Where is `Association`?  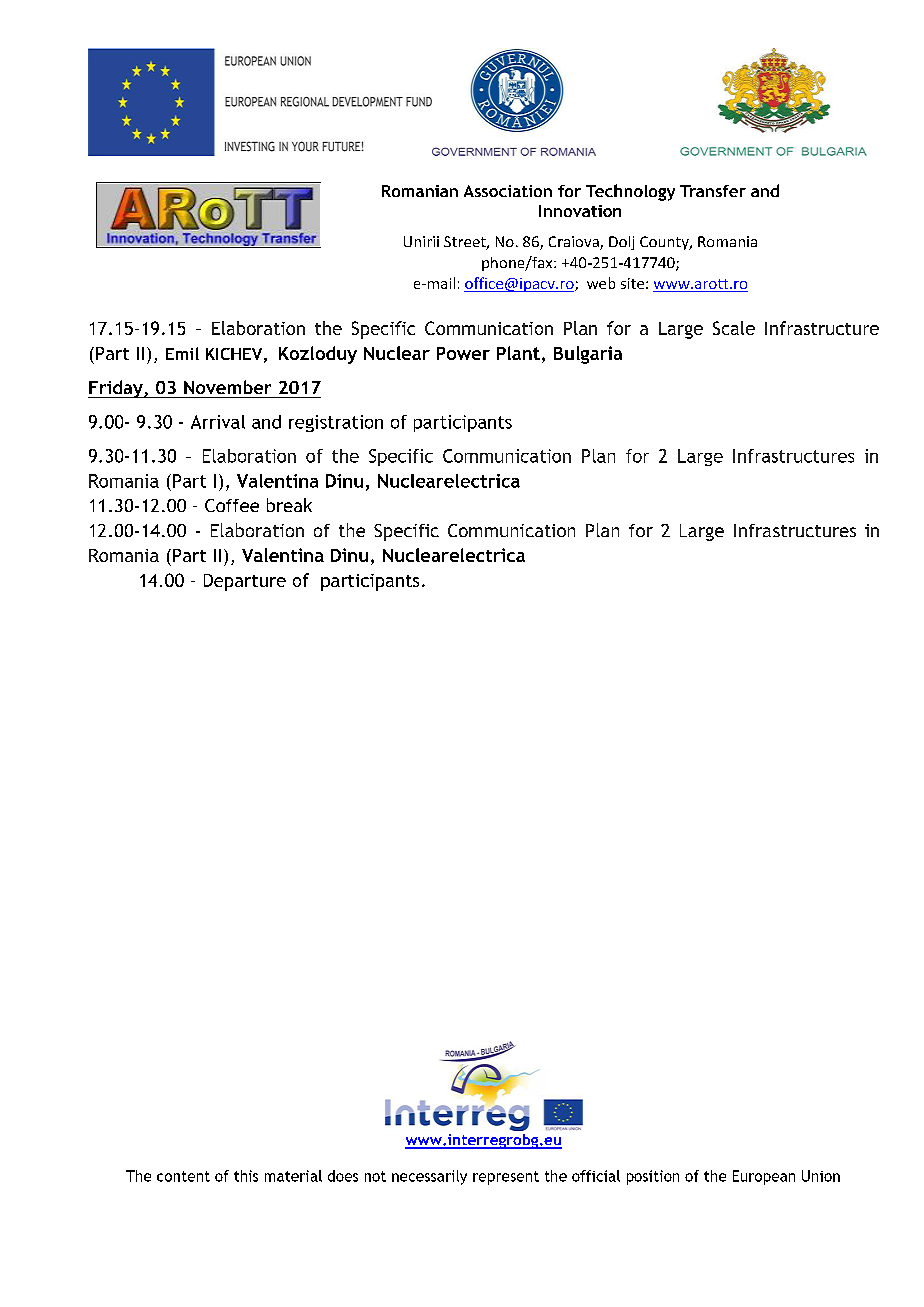 Association is located at coordinates (508, 191).
